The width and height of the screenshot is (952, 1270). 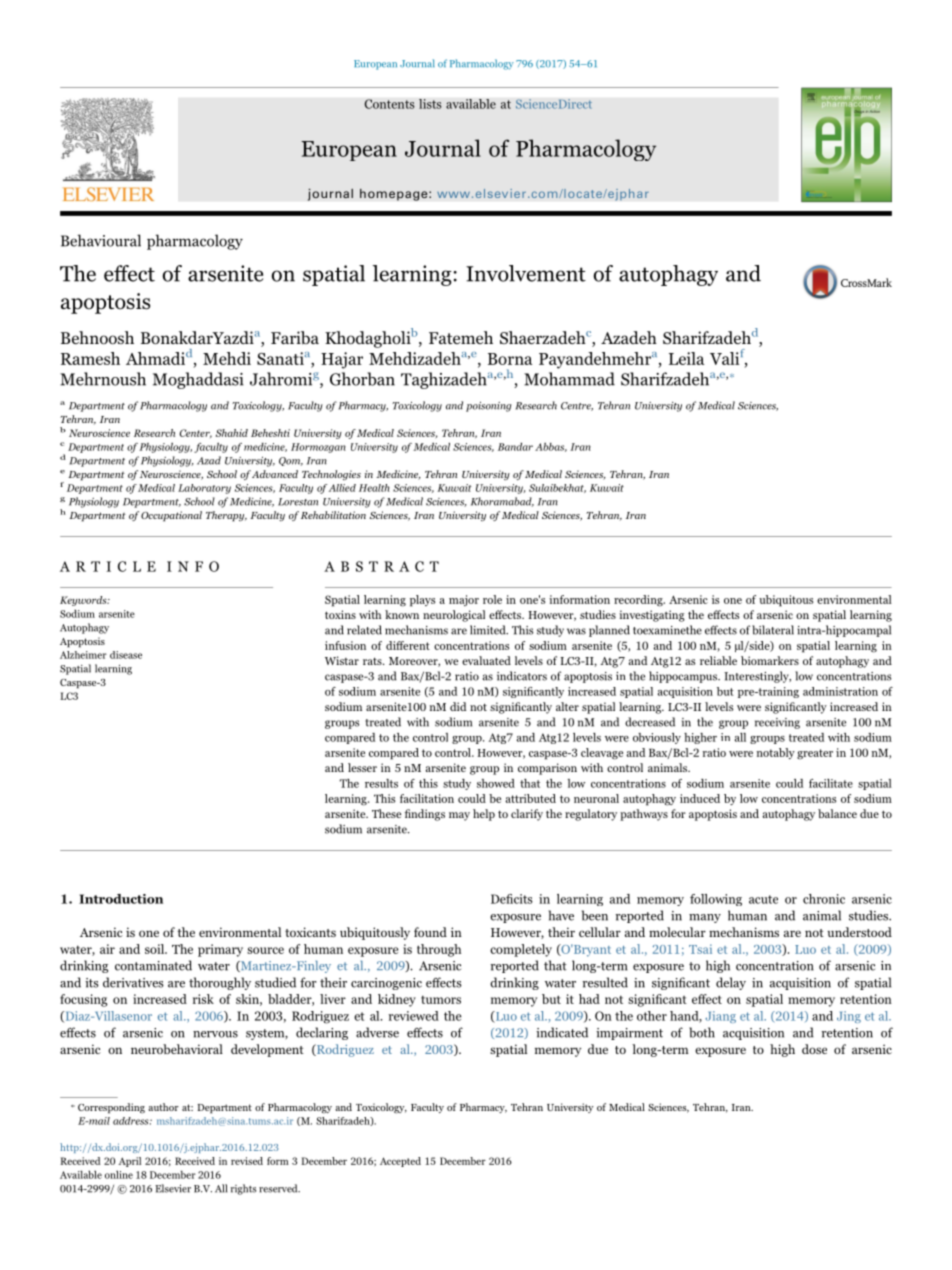 I want to click on April, so click(x=129, y=1162).
